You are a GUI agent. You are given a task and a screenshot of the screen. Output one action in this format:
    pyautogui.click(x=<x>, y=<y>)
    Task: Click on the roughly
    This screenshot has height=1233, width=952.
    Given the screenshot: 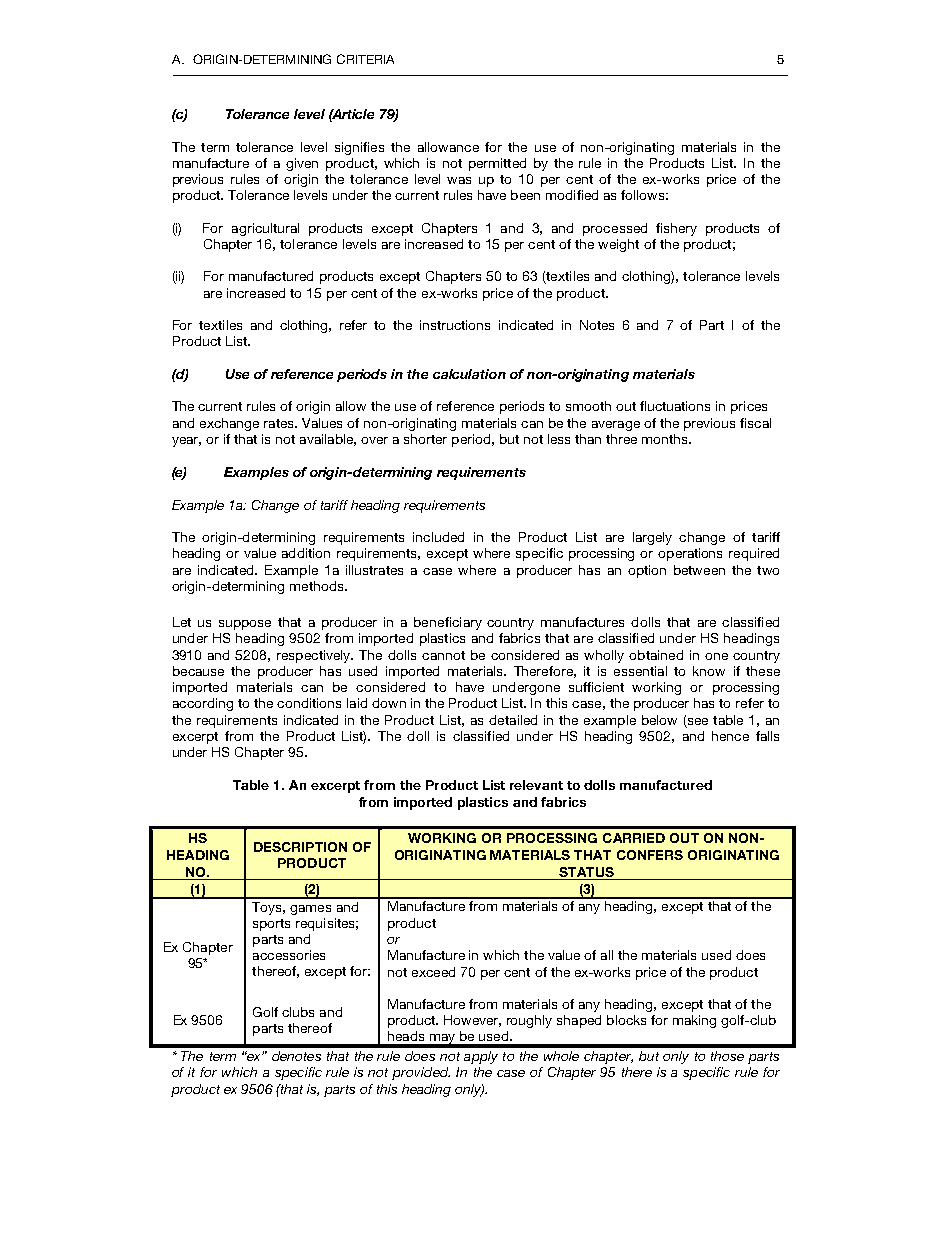 What is the action you would take?
    pyautogui.click(x=529, y=1021)
